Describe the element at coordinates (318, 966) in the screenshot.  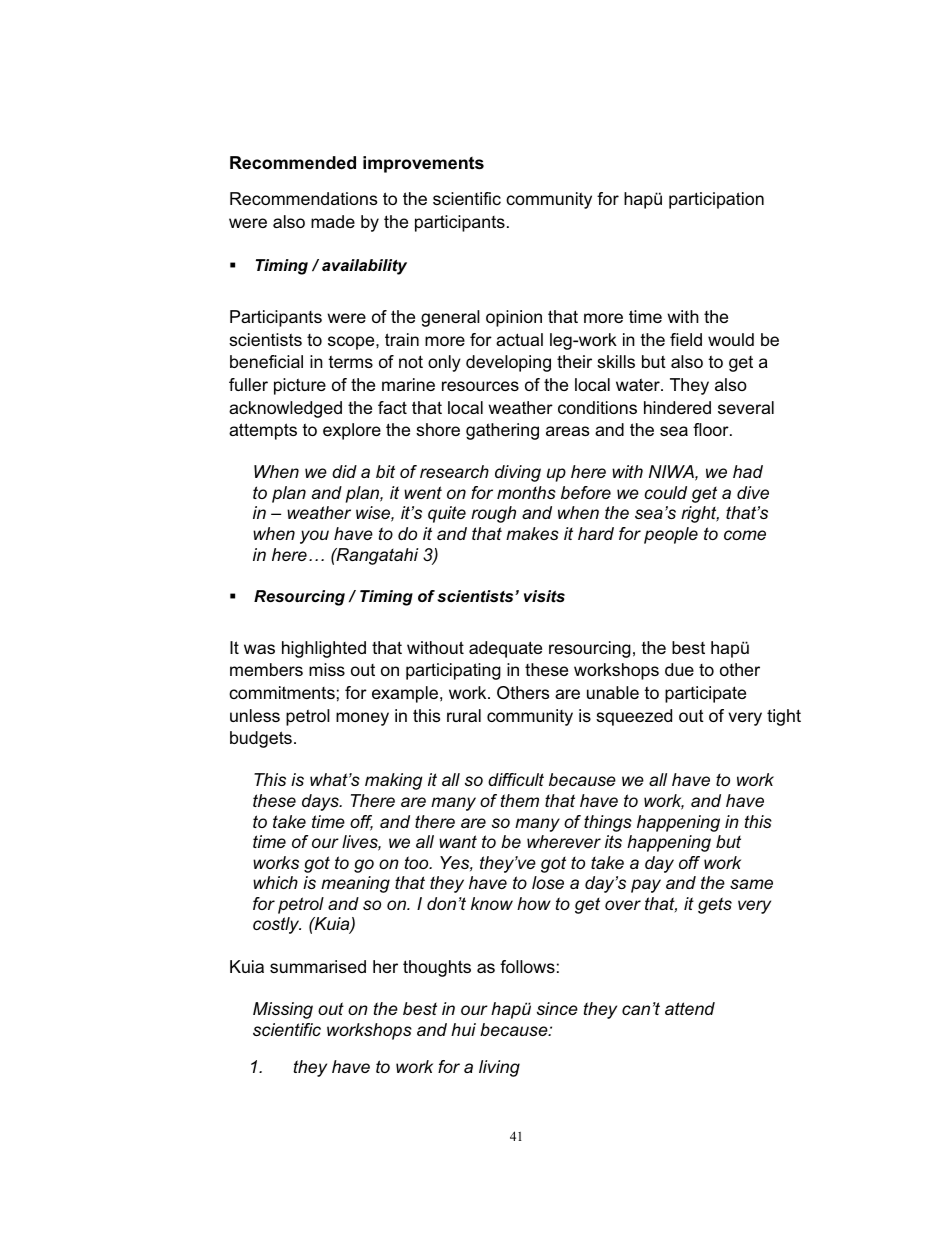
I see `summarised` at that location.
